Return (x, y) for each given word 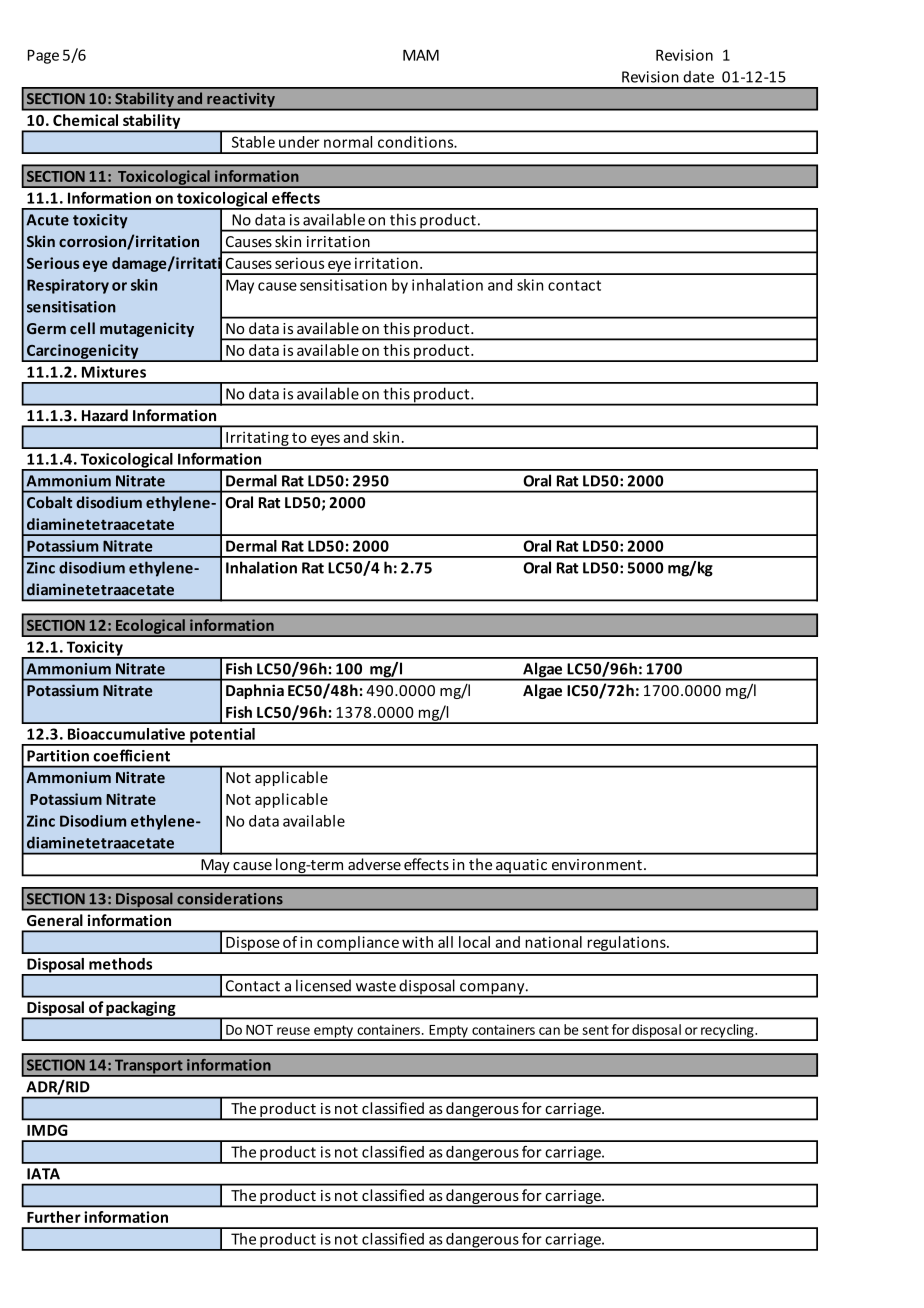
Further (54, 1217)
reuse (293, 1031)
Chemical (85, 120)
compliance (358, 944)
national (553, 942)
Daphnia (255, 691)
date (698, 77)
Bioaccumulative (126, 734)
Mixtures (114, 372)
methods (120, 964)
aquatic (521, 867)
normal (348, 142)
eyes (325, 441)
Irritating (257, 440)
